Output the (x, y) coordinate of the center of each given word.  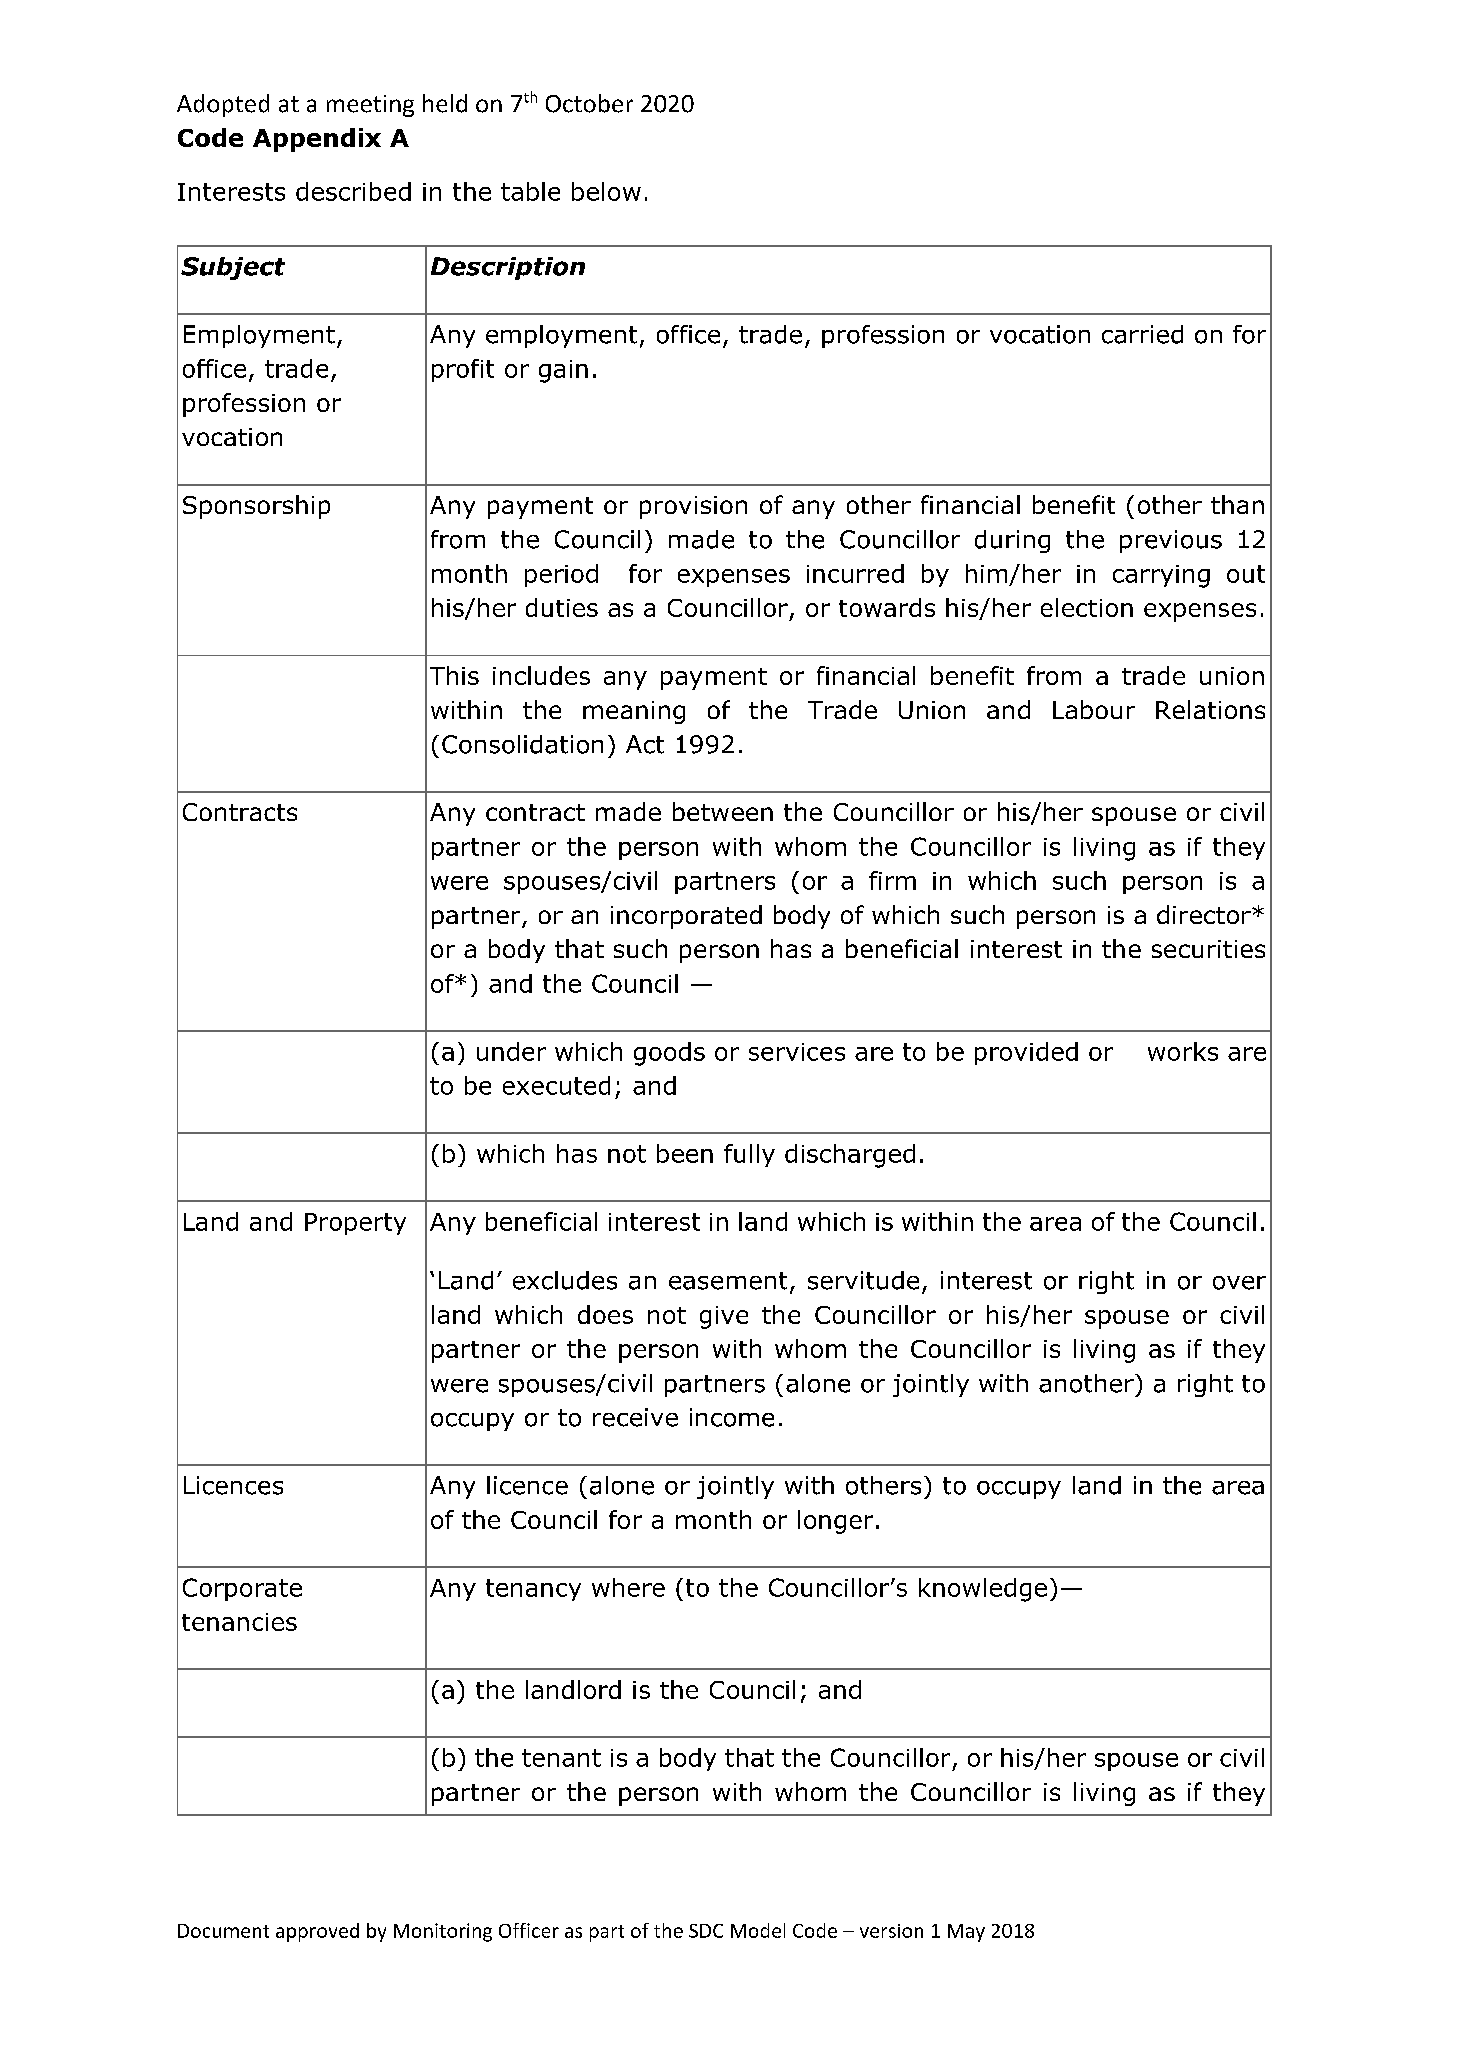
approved (317, 1932)
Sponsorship (256, 507)
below (606, 191)
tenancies (239, 1622)
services (797, 1052)
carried (1142, 334)
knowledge (983, 1590)
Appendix (317, 140)
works (1183, 1051)
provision (693, 507)
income (732, 1417)
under (511, 1051)
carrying (1161, 576)
